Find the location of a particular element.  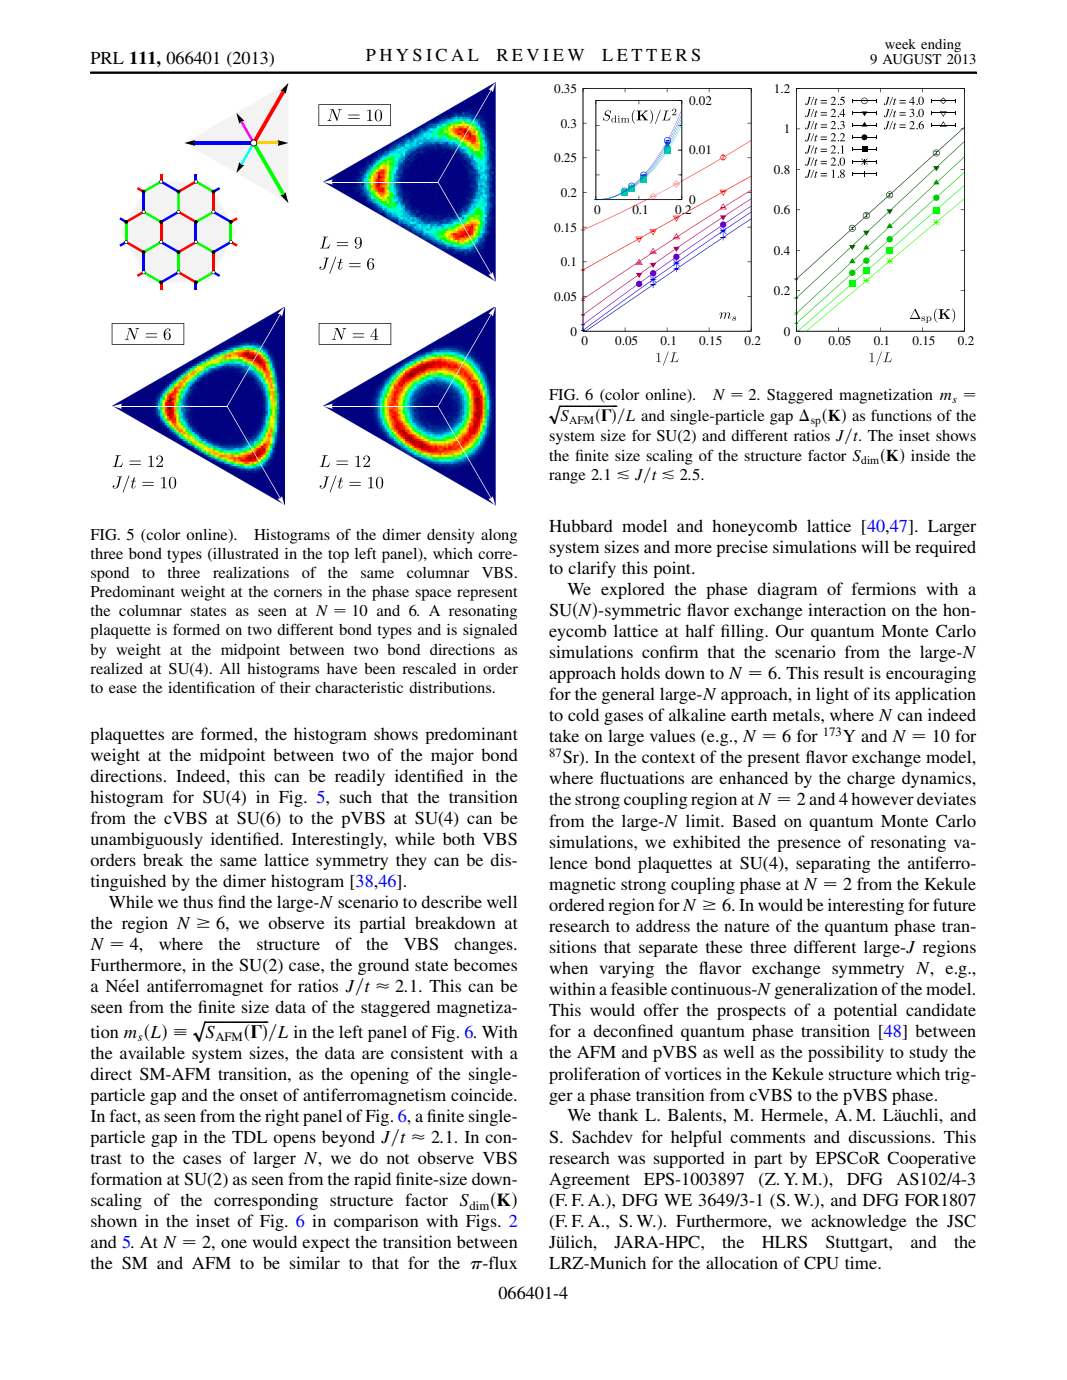

shown is located at coordinates (114, 1220).
